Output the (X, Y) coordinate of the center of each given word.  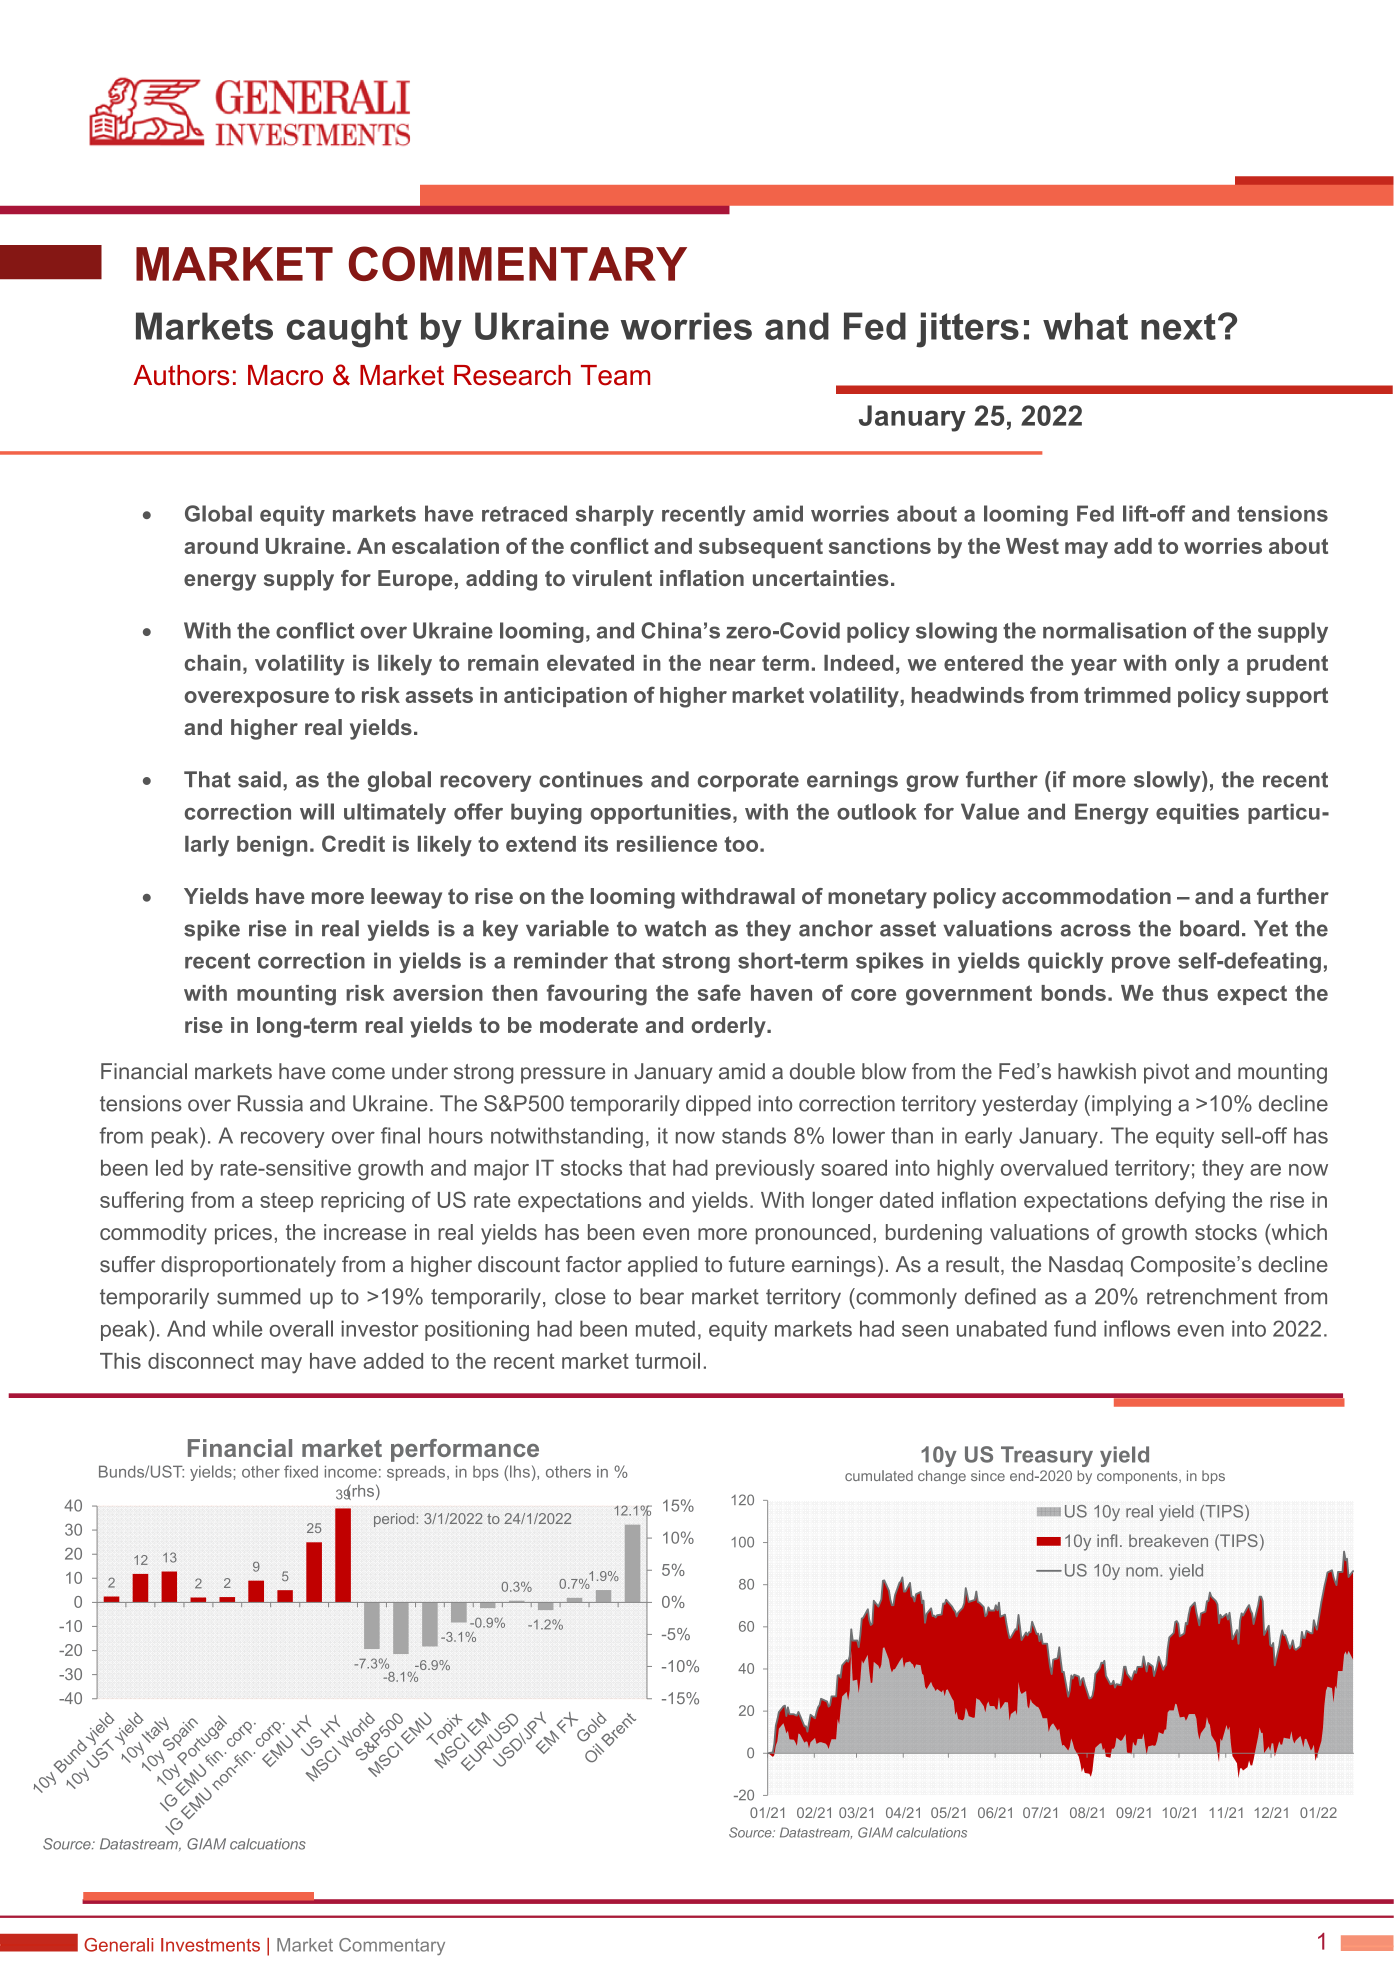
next (1178, 326)
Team (615, 375)
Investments (210, 1945)
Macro (285, 375)
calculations (931, 1832)
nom (1142, 1572)
